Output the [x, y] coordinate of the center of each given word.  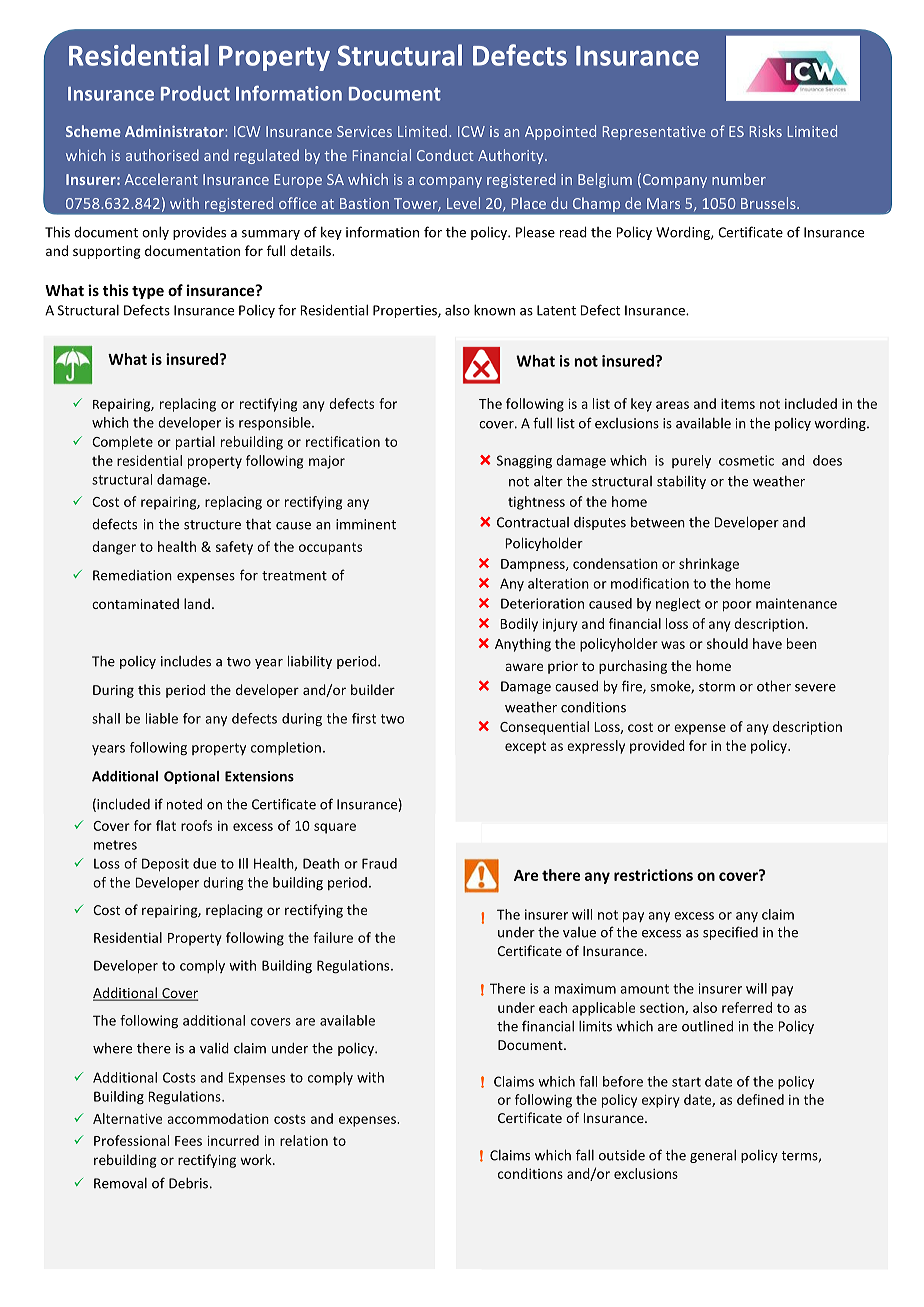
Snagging [524, 462]
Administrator [175, 131]
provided [657, 747]
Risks [766, 131]
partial [195, 443]
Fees [188, 1141]
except [525, 747]
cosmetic [746, 460]
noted [184, 804]
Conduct [445, 155]
